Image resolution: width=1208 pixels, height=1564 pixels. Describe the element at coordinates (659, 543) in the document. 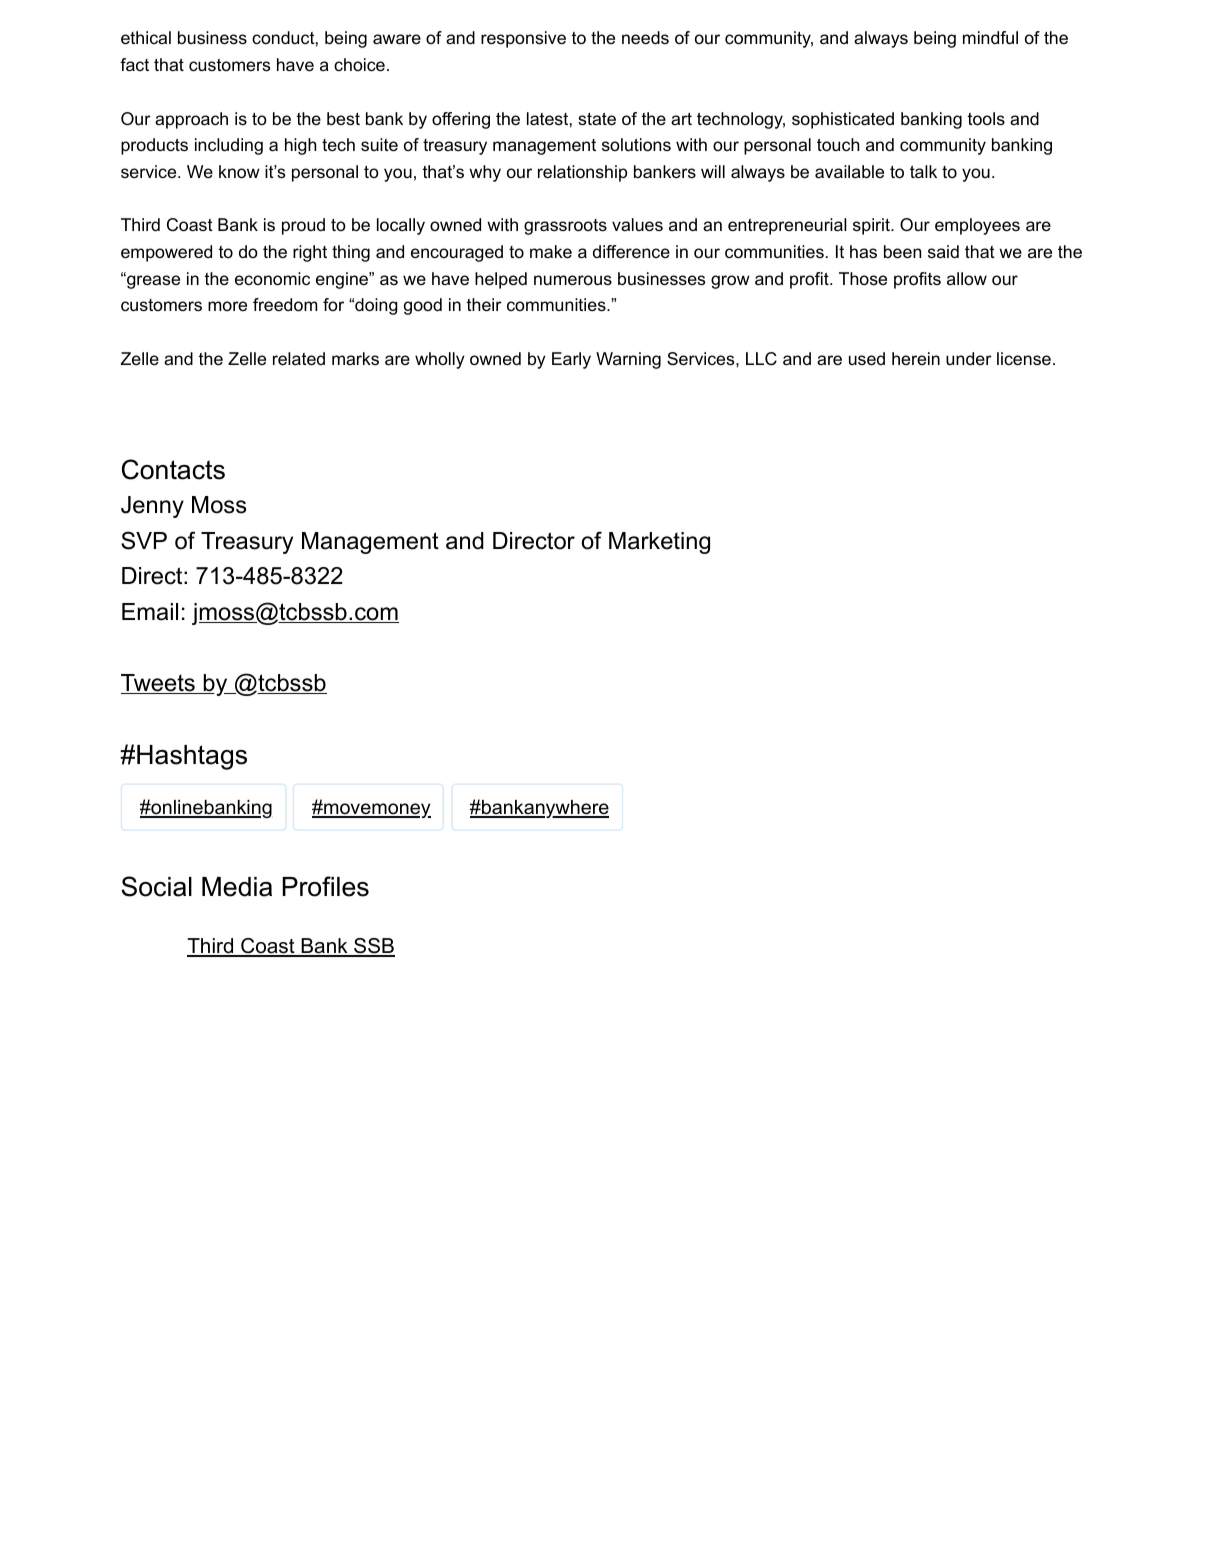

I see `Marketing` at that location.
